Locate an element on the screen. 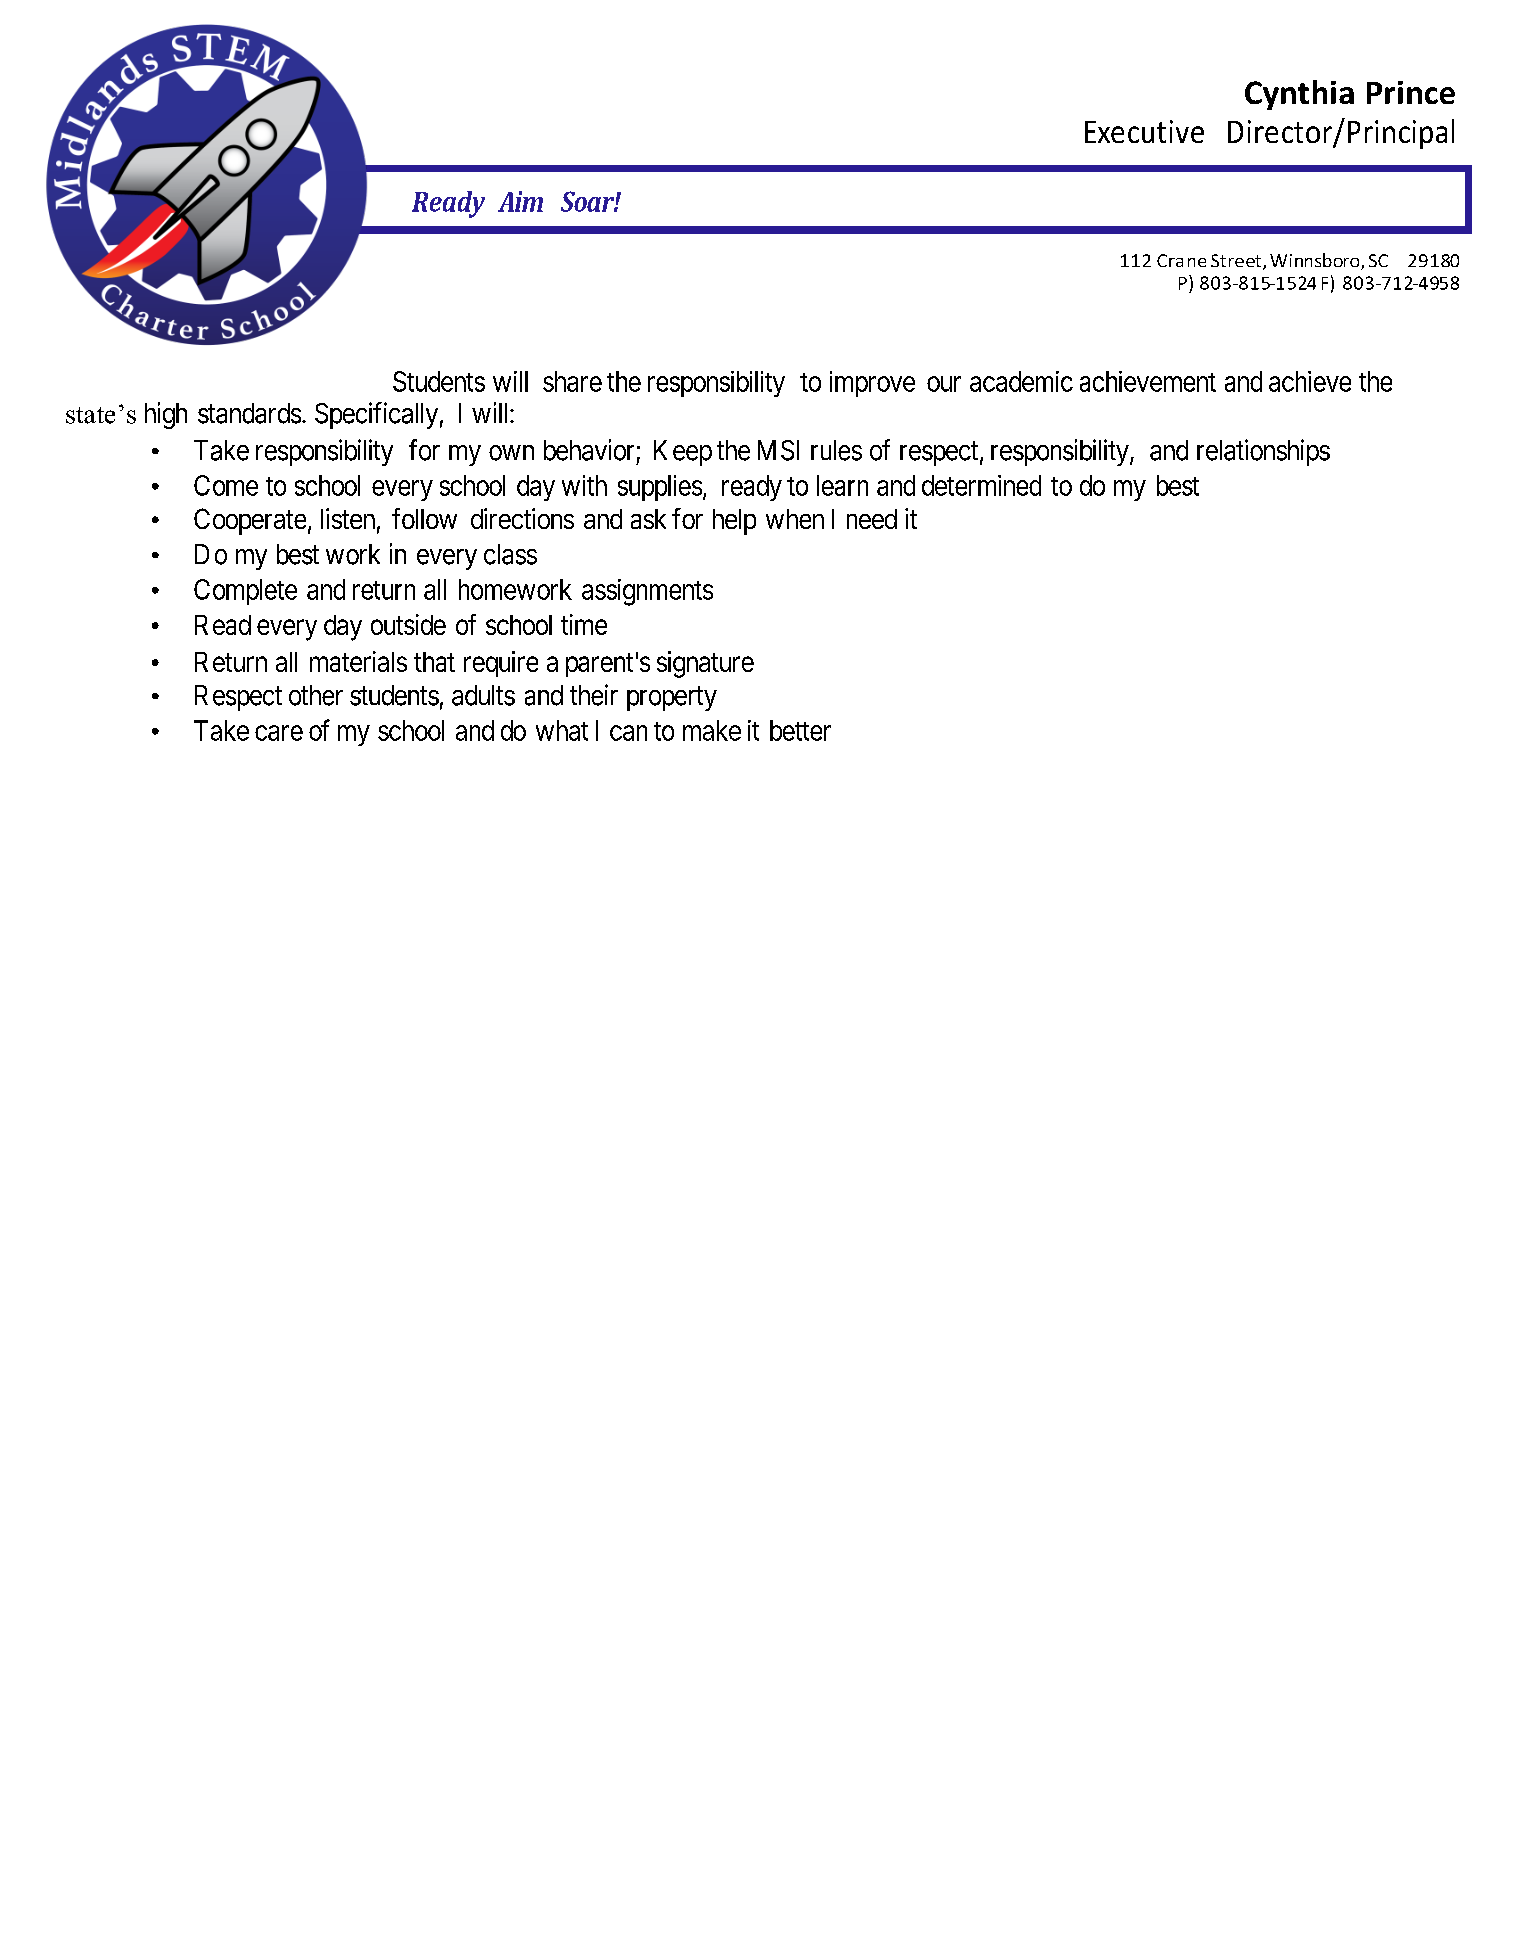 This screenshot has width=1513, height=1958. Complete is located at coordinates (245, 592).
